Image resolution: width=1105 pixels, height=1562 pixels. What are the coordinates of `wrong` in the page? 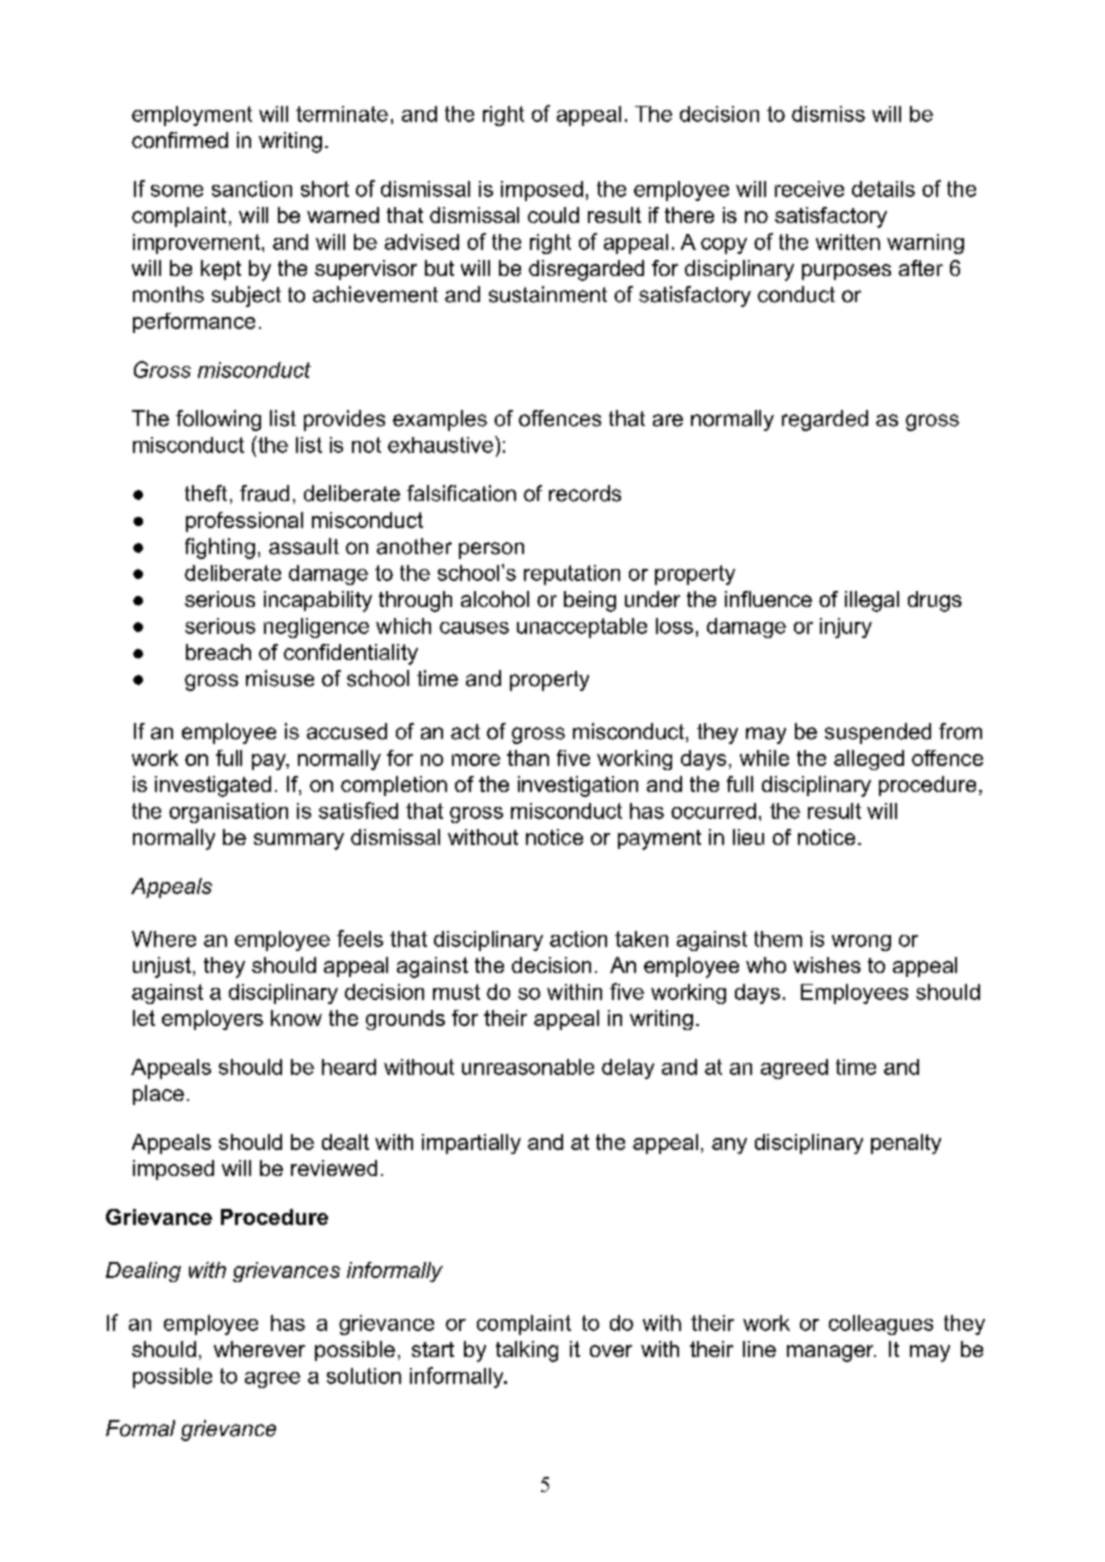 It's located at (861, 943).
